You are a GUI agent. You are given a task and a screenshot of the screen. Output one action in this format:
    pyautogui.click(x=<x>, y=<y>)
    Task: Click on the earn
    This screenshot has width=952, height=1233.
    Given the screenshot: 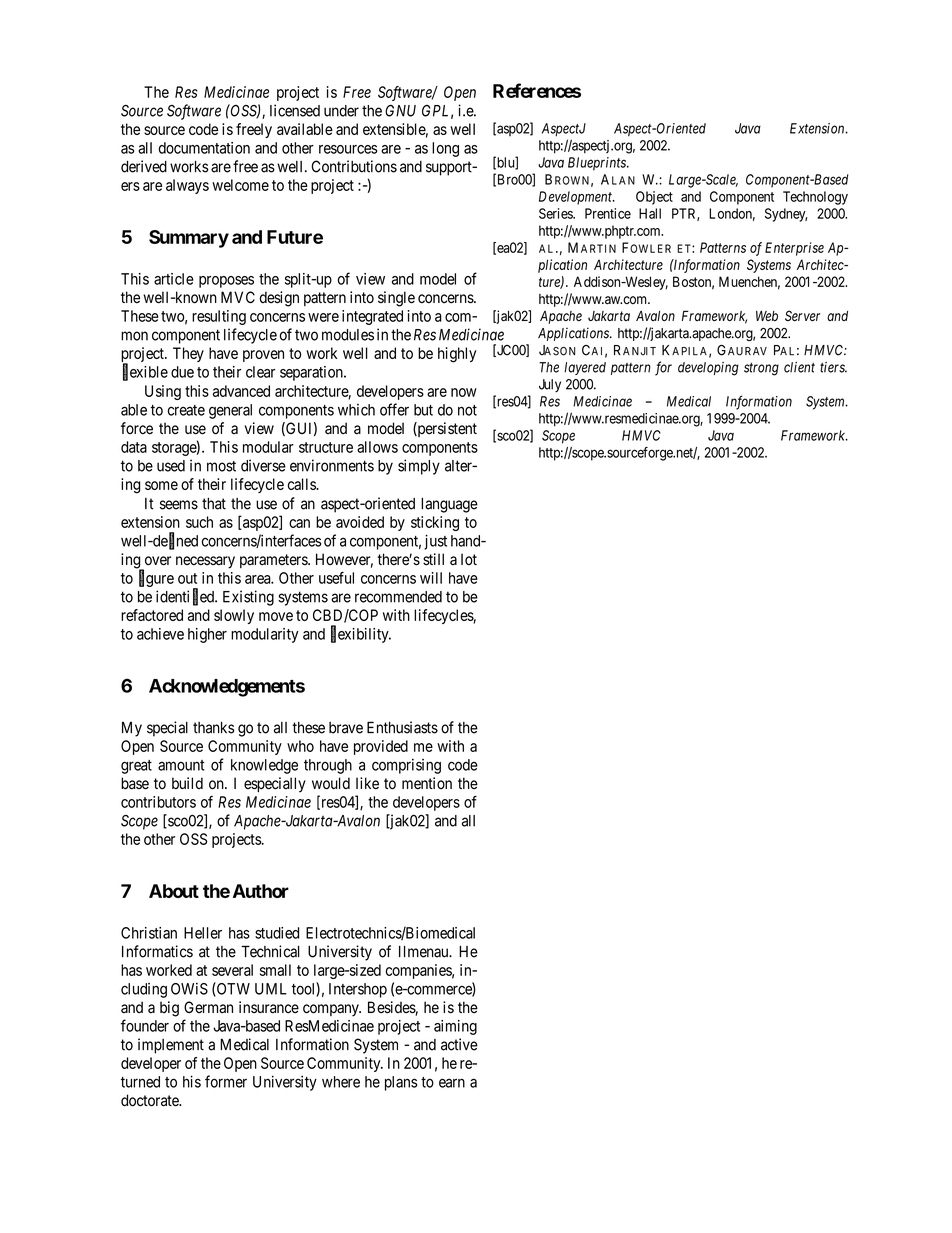 What is the action you would take?
    pyautogui.click(x=452, y=1083)
